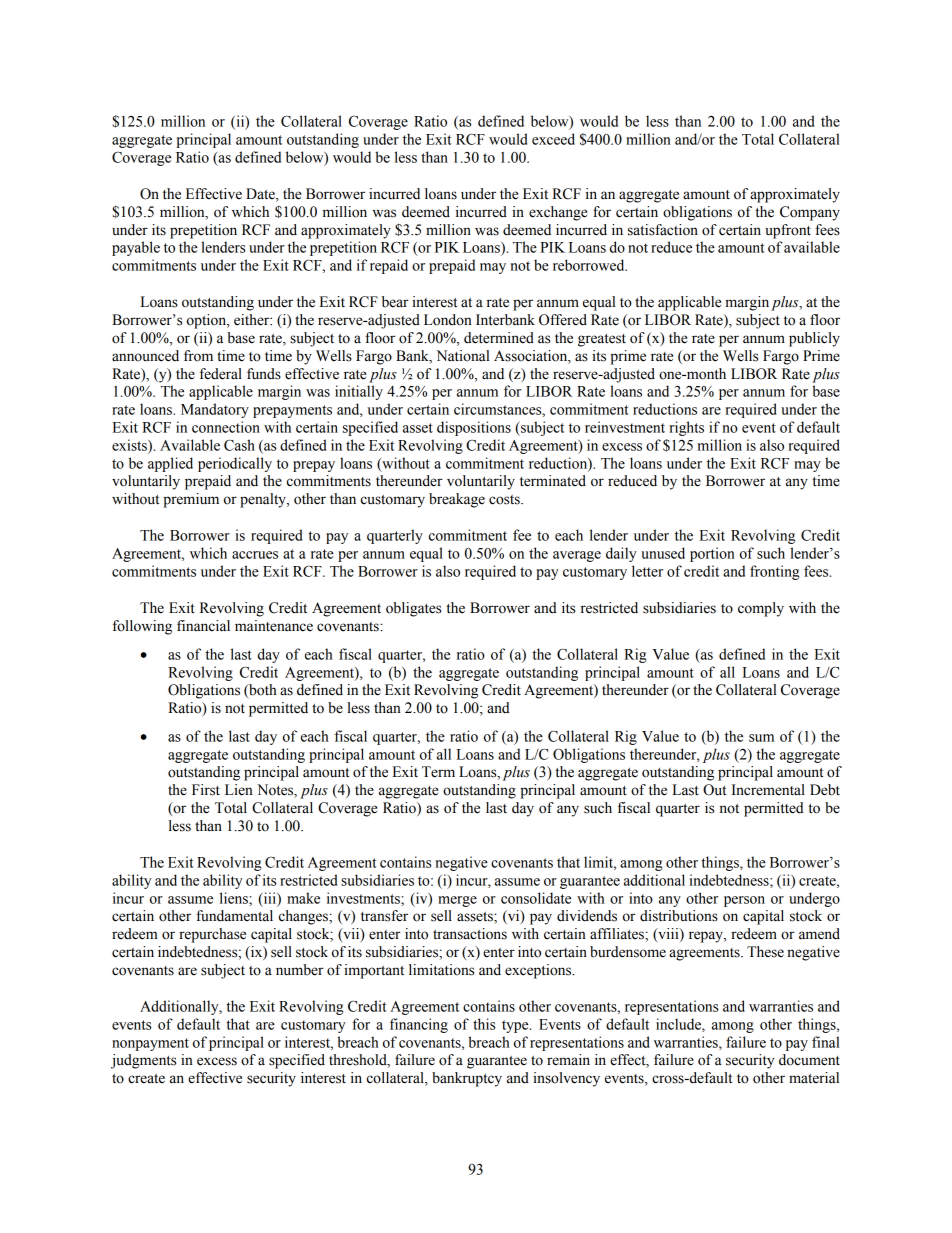  Describe the element at coordinates (809, 1060) in the image. I see `document` at that location.
